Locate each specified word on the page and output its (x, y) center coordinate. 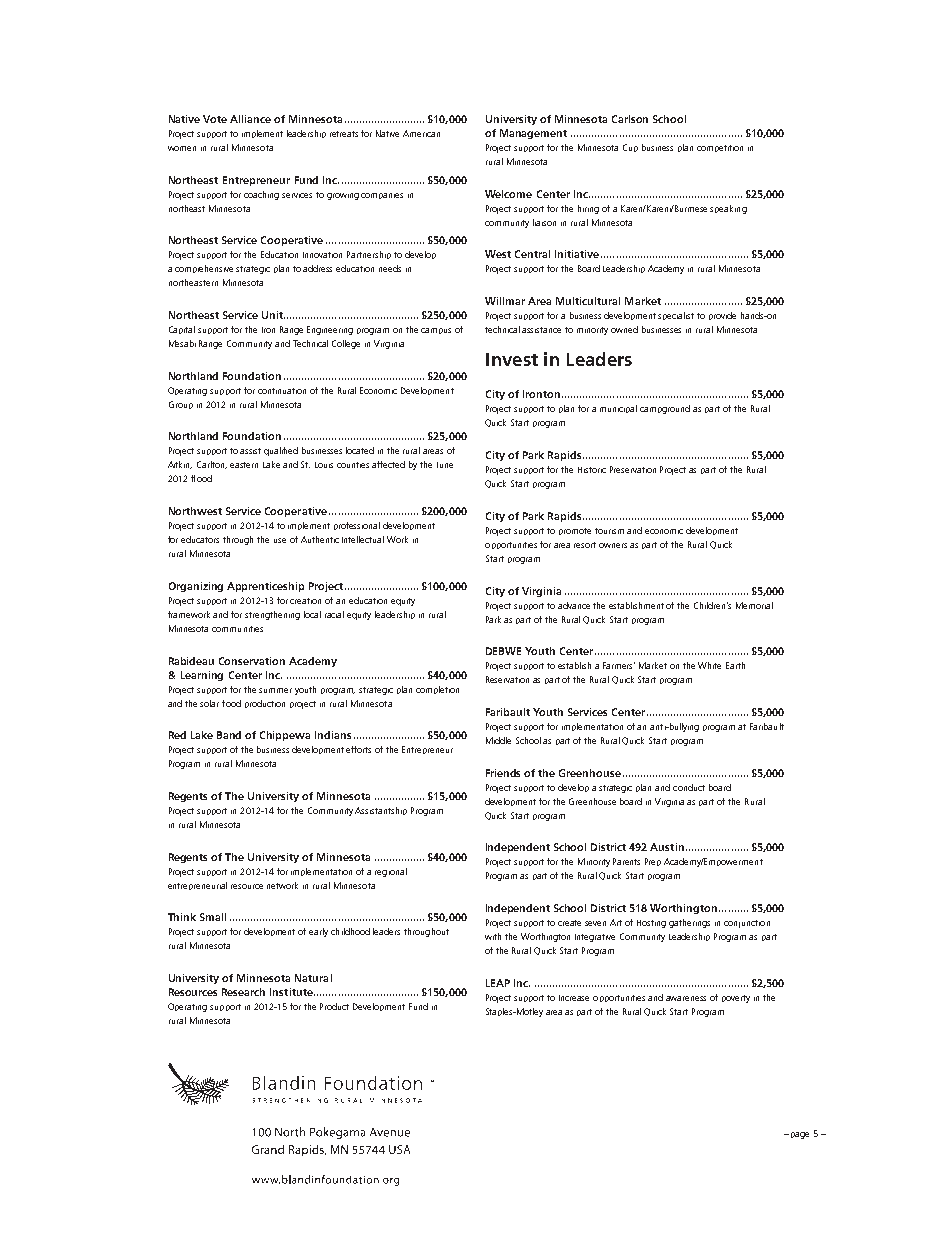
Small (213, 917)
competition (720, 148)
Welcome (508, 194)
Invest (512, 359)
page (800, 1135)
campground (665, 409)
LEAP (498, 983)
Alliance (250, 119)
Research (243, 992)
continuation (282, 391)
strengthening (272, 615)
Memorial (754, 605)
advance (574, 605)
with (493, 936)
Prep (653, 862)
